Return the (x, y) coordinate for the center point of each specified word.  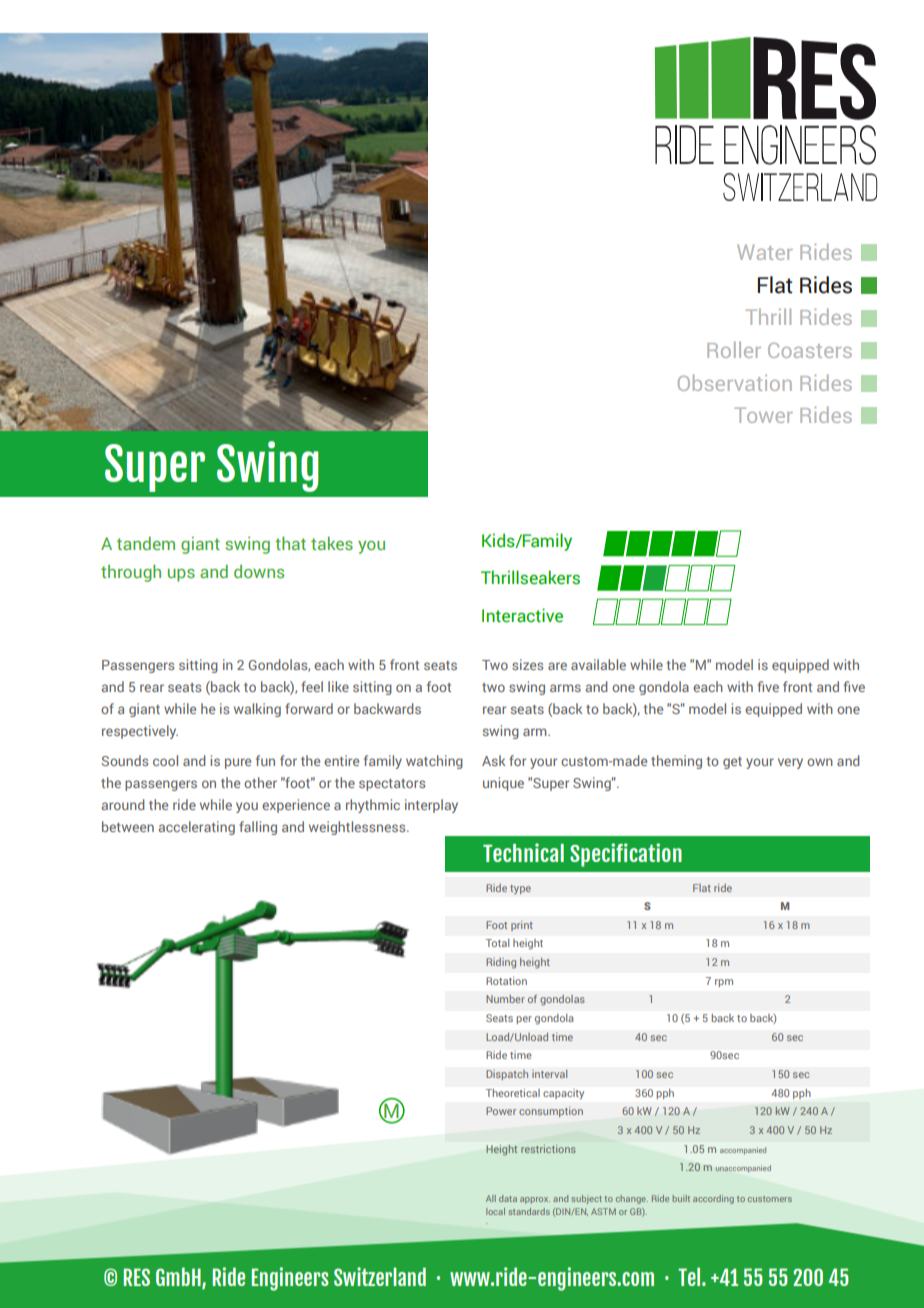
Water (765, 252)
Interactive (522, 615)
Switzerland (380, 1276)
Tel (690, 1276)
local (495, 1211)
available (598, 664)
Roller (734, 349)
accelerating (197, 828)
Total (497, 943)
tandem (146, 543)
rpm (724, 983)
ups (181, 575)
